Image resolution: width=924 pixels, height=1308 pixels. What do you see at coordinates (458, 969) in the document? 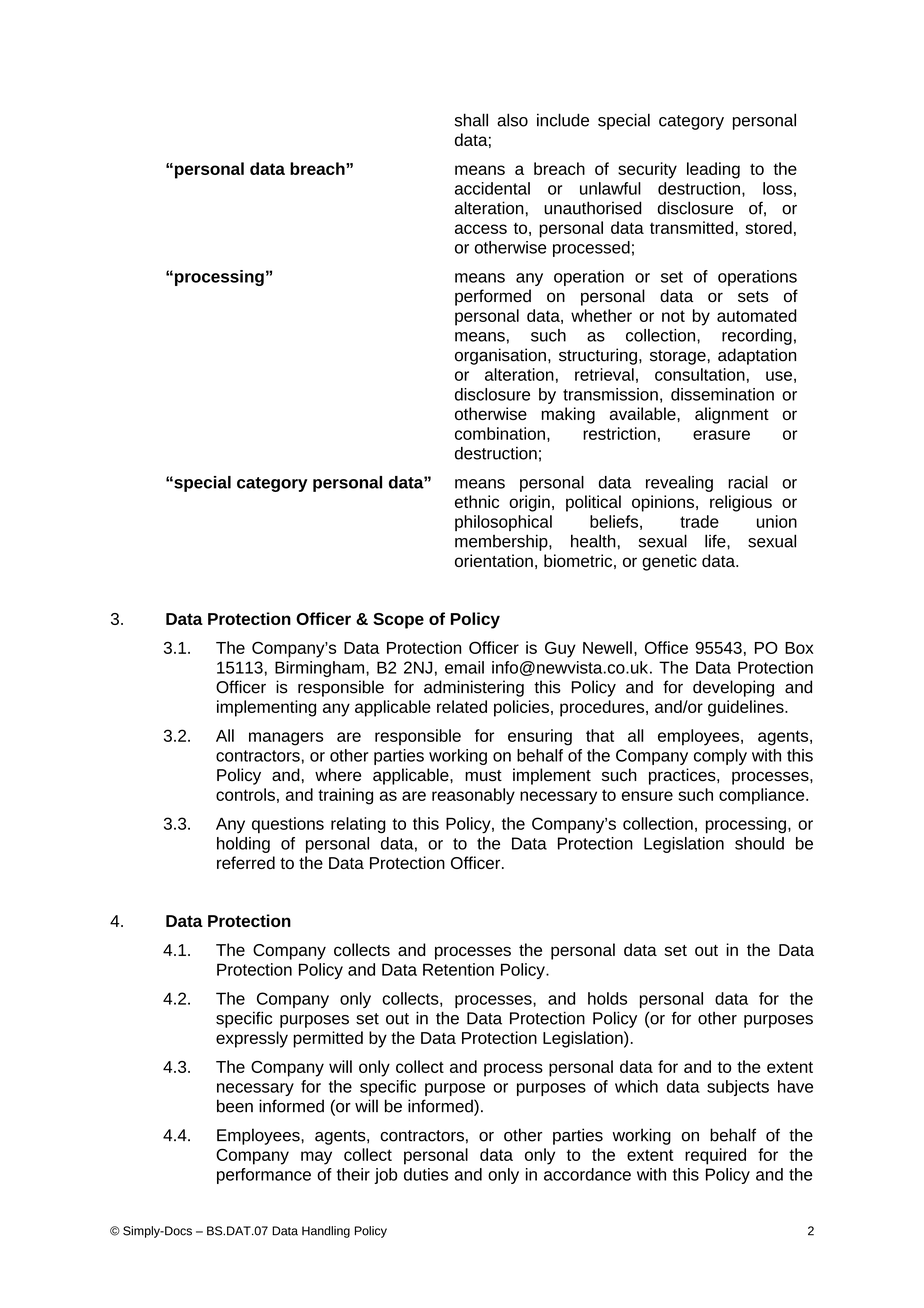
I see `Retention` at bounding box center [458, 969].
